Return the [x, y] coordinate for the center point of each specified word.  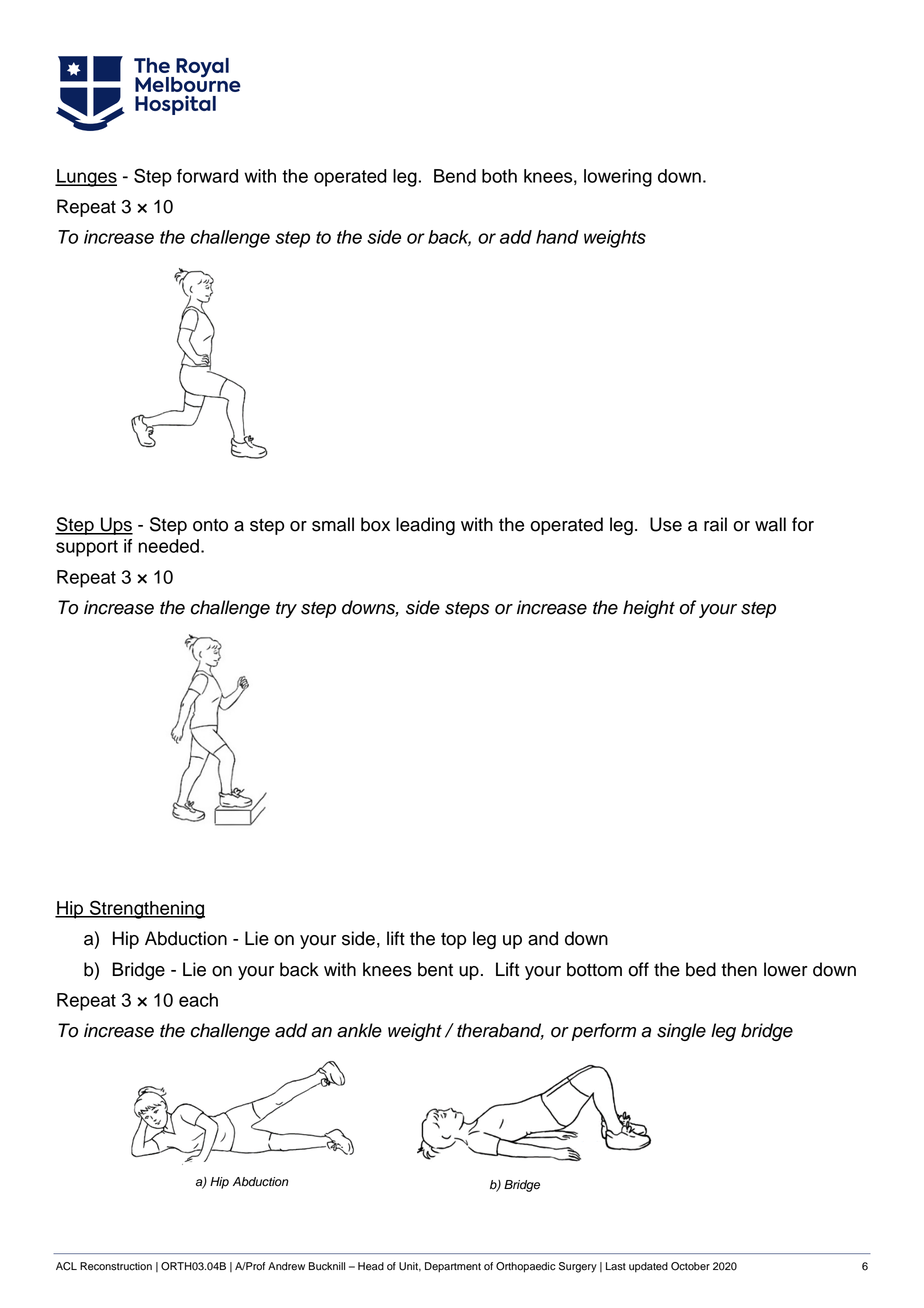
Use [666, 524]
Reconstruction [116, 1266]
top [453, 941]
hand [557, 237]
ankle [359, 1030]
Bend [455, 176]
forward [207, 176]
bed [701, 969]
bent [435, 969]
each [198, 1000]
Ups [116, 526]
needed [168, 546]
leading [425, 526]
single [681, 1032]
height [649, 609]
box [375, 524]
